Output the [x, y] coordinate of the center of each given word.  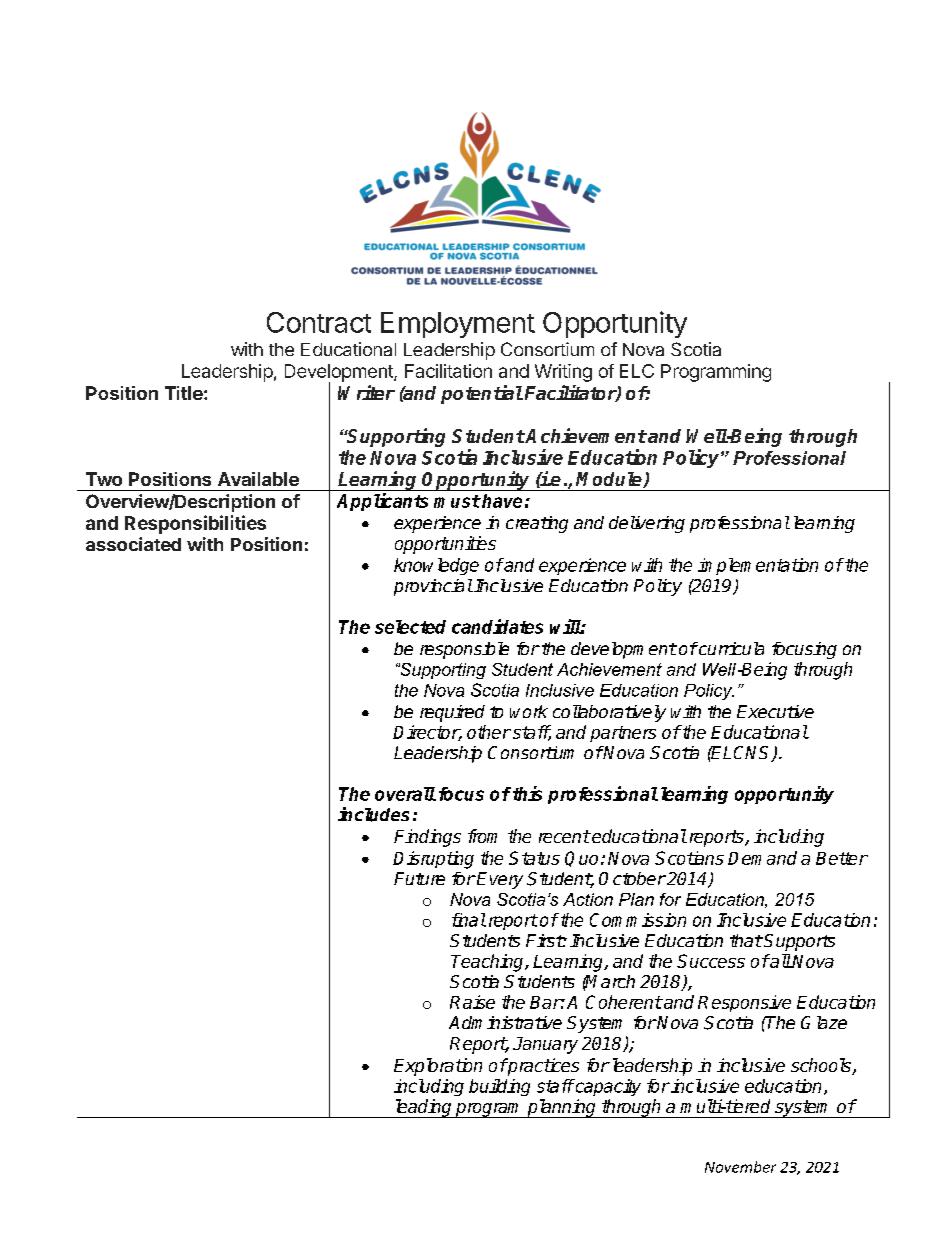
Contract [319, 322]
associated [133, 544]
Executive [775, 711]
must [457, 501]
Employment [458, 325]
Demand [762, 858]
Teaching [488, 963]
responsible [464, 650]
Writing [563, 373]
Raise [472, 1002]
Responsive [744, 1003]
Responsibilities [195, 524]
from [482, 836]
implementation [758, 566]
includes [373, 814]
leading [423, 1108]
